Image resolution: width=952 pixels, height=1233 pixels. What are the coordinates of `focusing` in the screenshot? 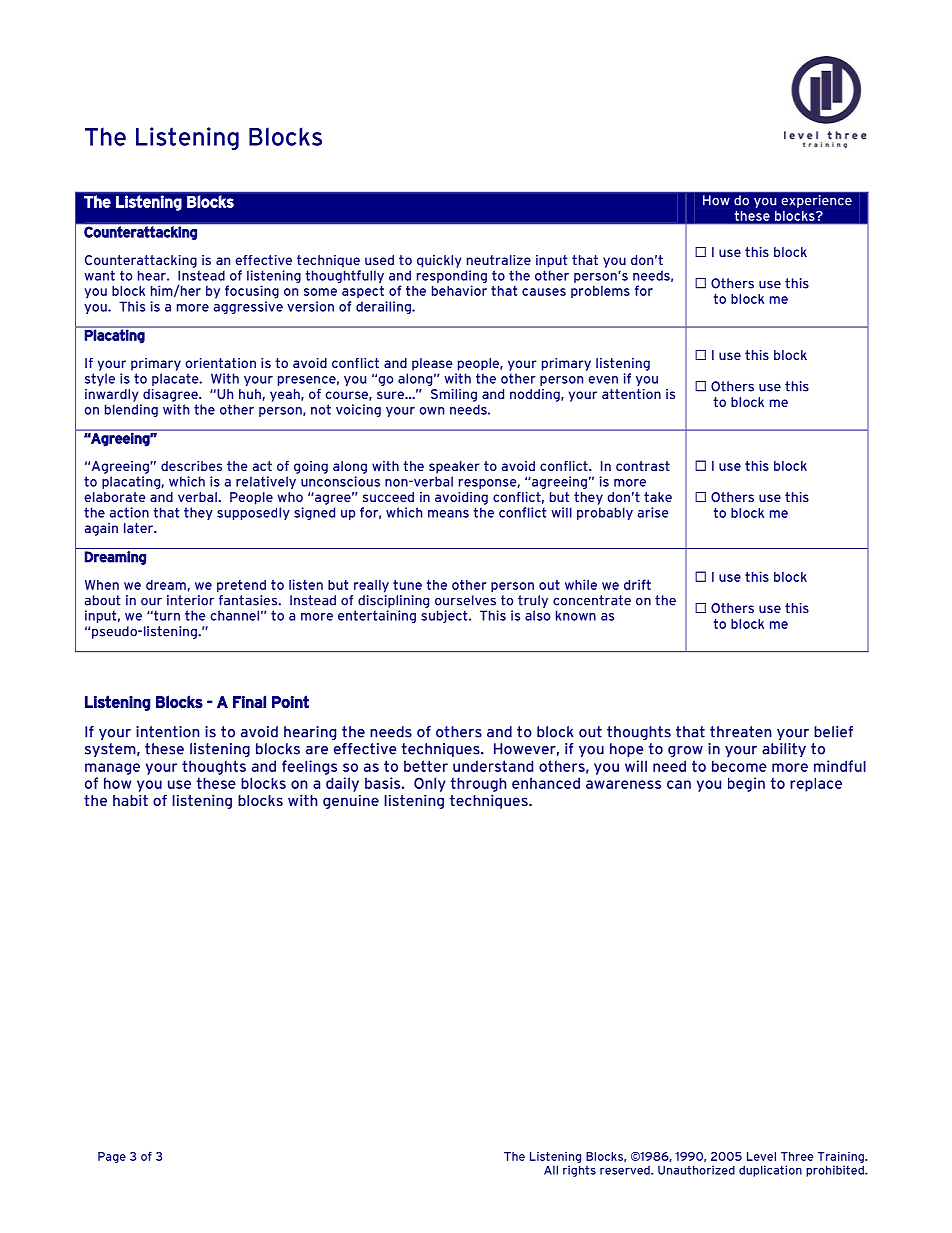 It's located at (252, 292).
